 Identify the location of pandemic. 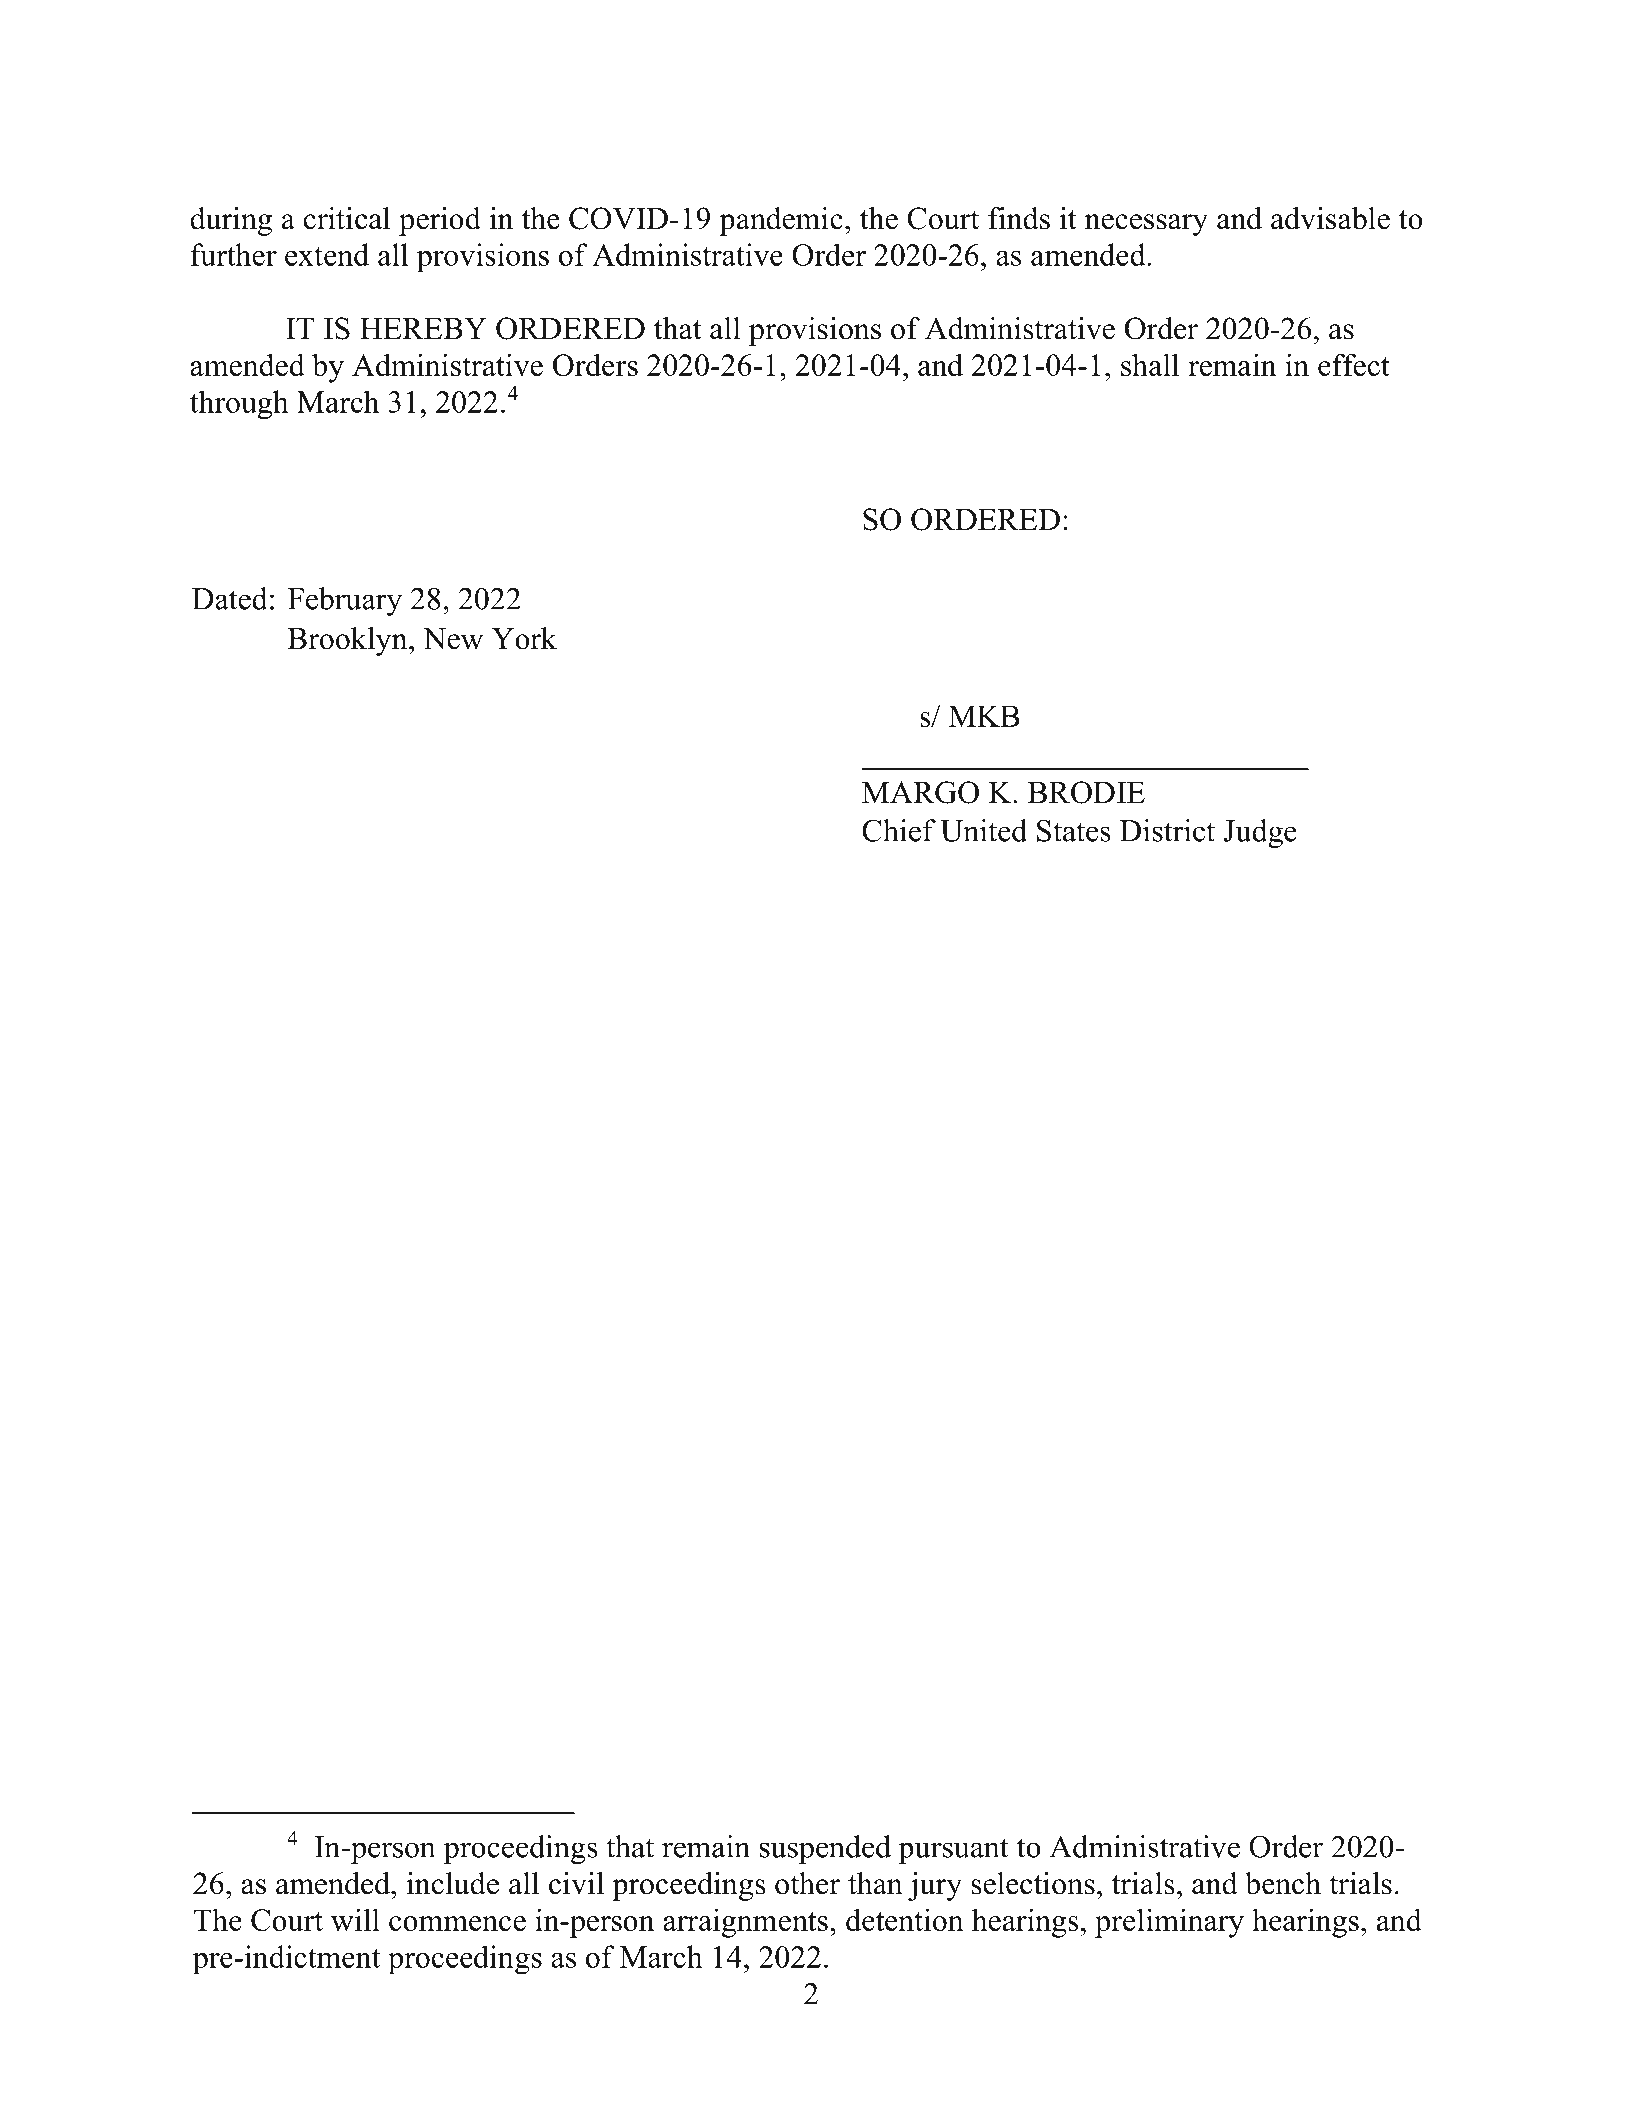
(781, 221).
